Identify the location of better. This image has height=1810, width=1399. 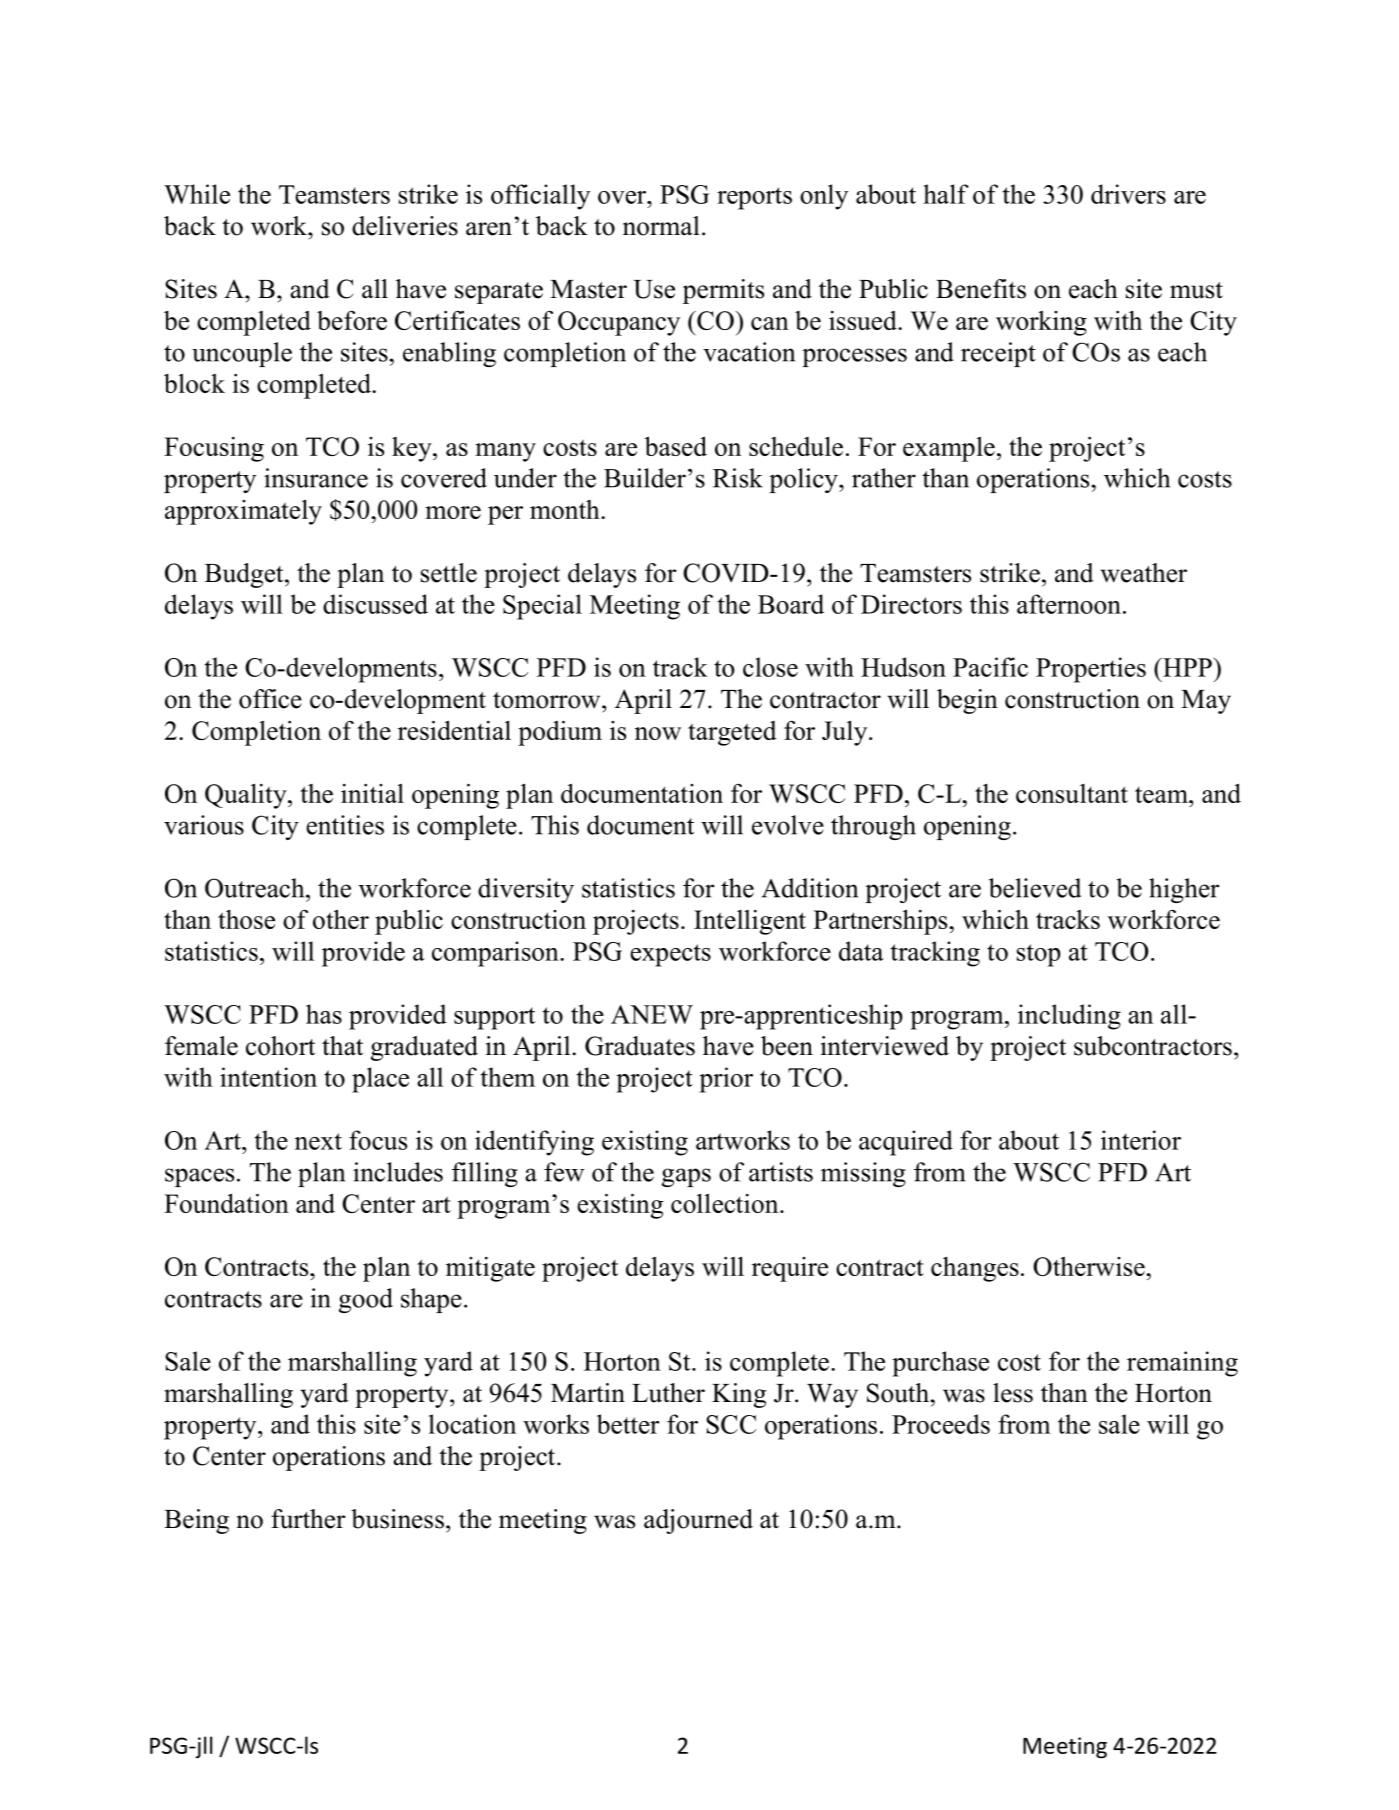
(628, 1424).
